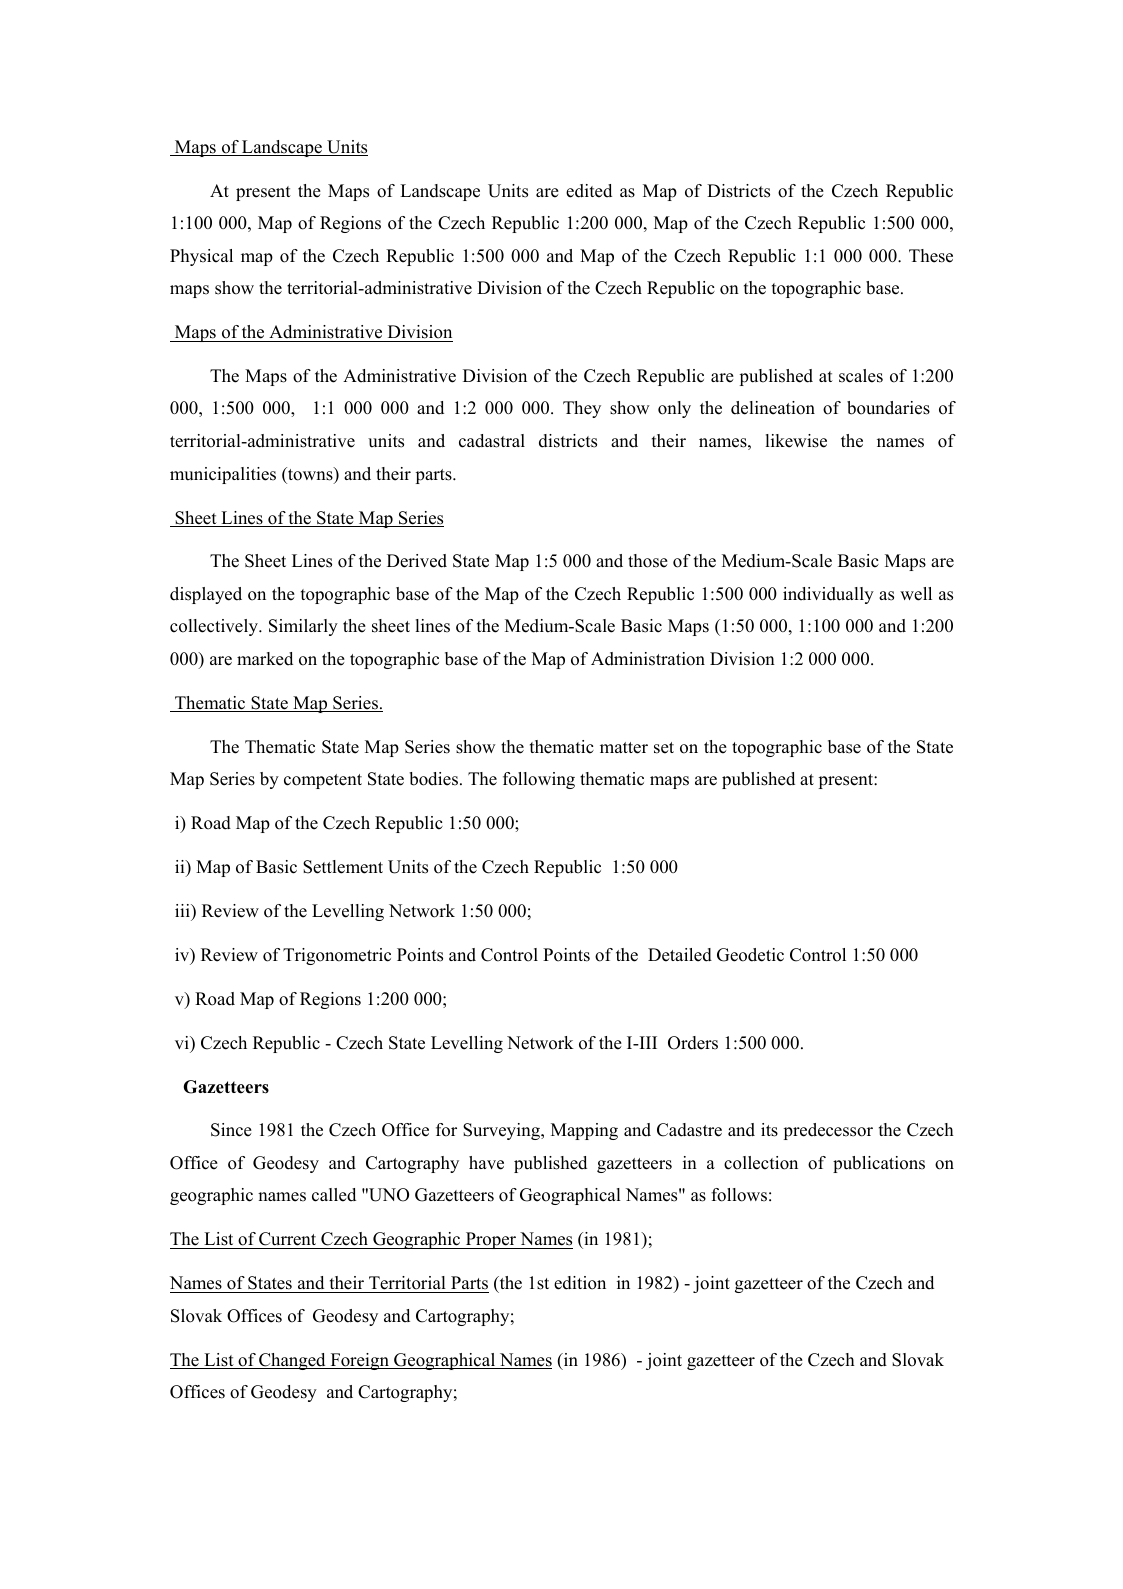 Image resolution: width=1123 pixels, height=1589 pixels. What do you see at coordinates (828, 1131) in the image?
I see `predecessor` at bounding box center [828, 1131].
